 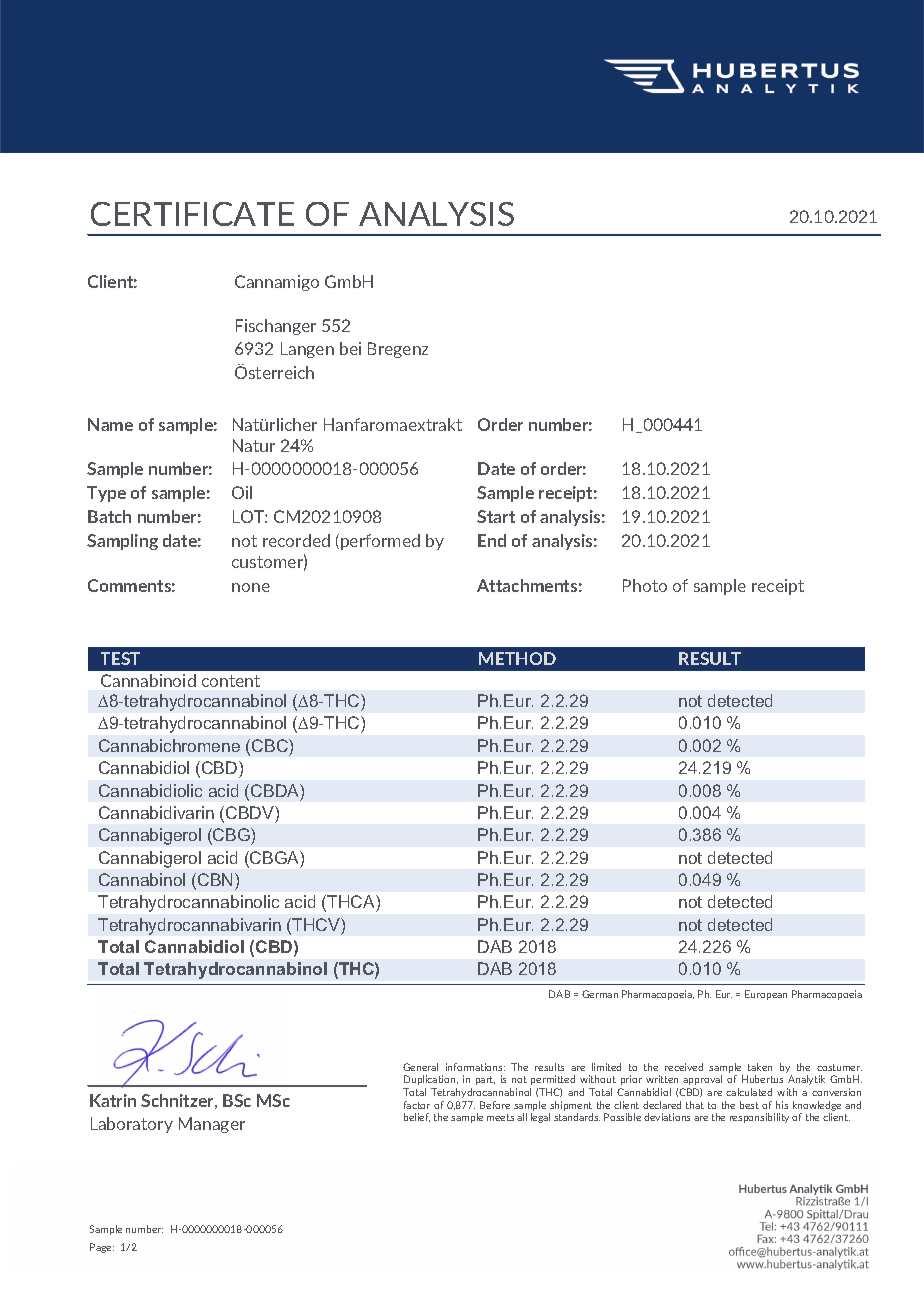 I want to click on Start, so click(x=496, y=516).
